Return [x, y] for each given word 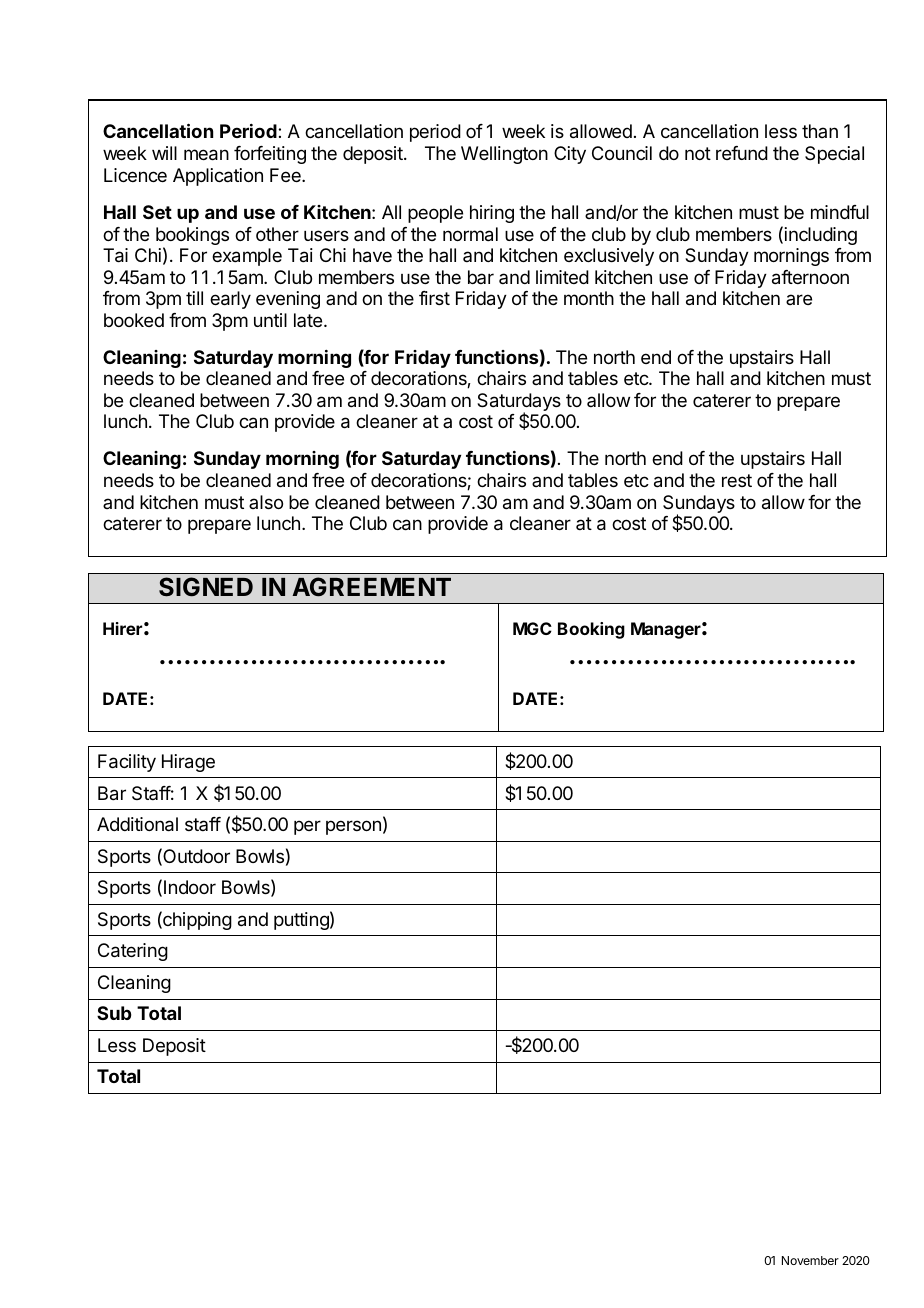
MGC [532, 628]
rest [737, 480]
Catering [133, 952]
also [266, 502]
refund [742, 153]
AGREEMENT [371, 587]
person [353, 827]
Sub [114, 1013]
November [810, 1260]
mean [206, 155]
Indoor [190, 887]
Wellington [504, 155]
